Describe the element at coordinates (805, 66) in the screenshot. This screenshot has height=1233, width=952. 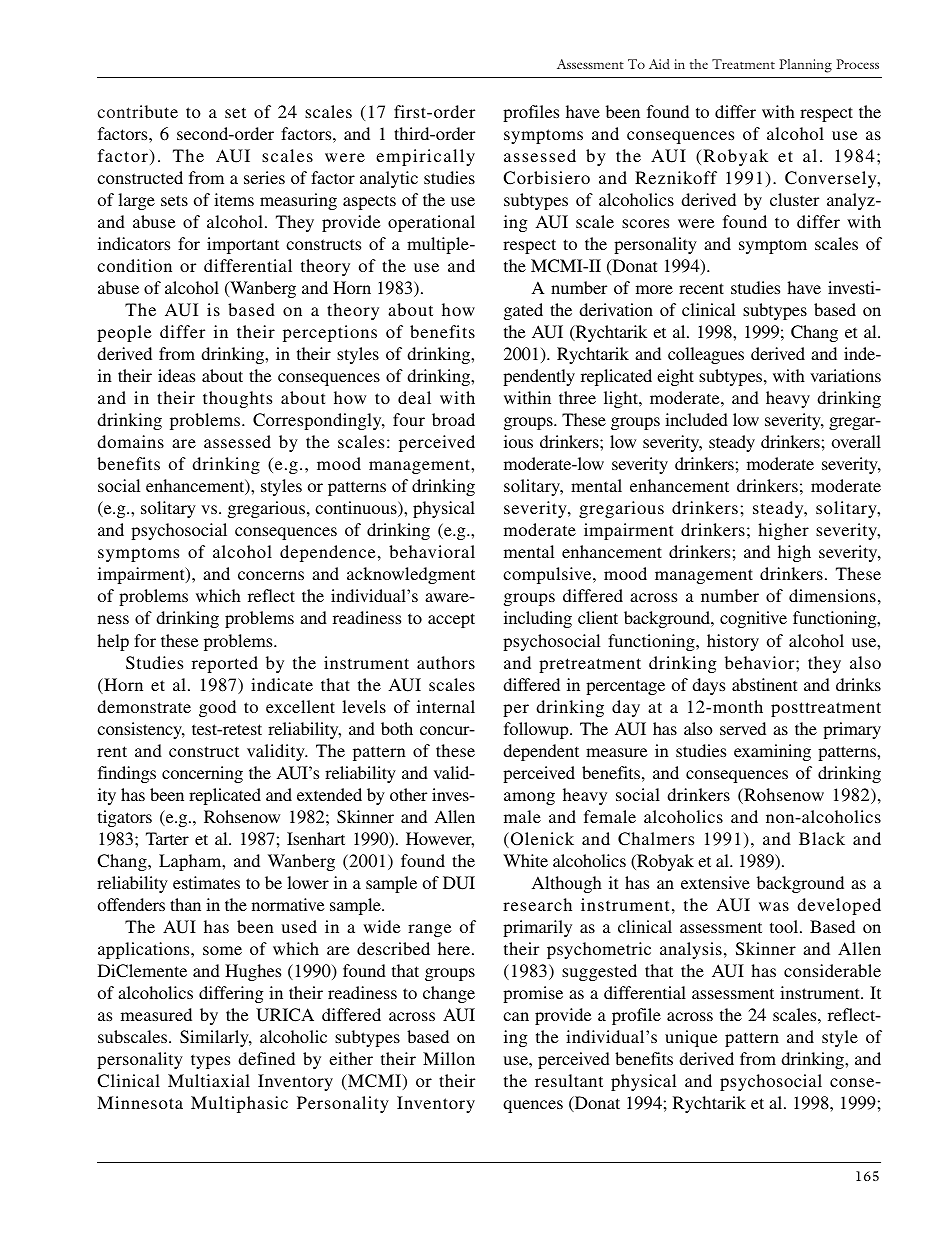
I see `Planning` at that location.
